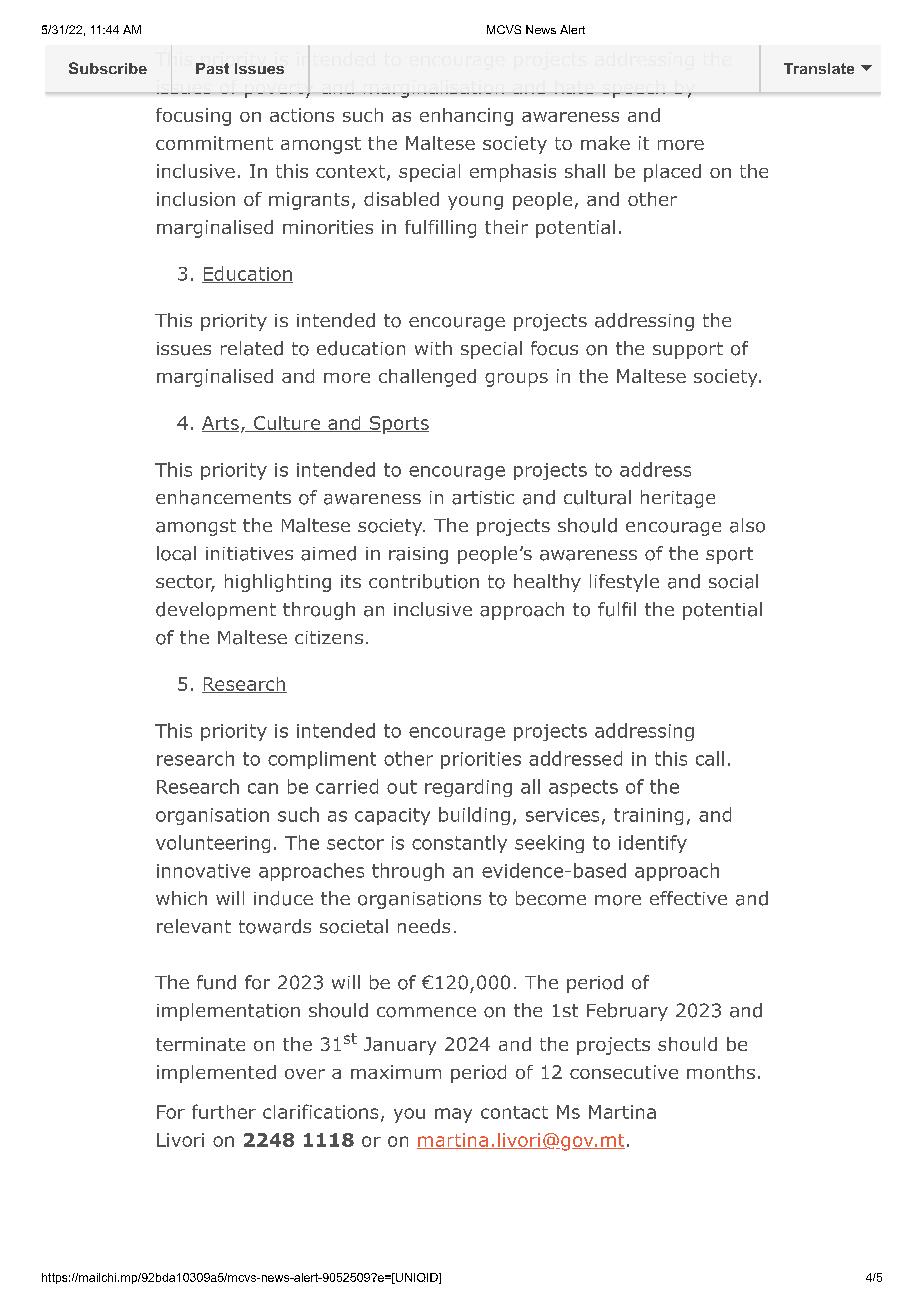  Describe the element at coordinates (733, 581) in the screenshot. I see `social` at that location.
